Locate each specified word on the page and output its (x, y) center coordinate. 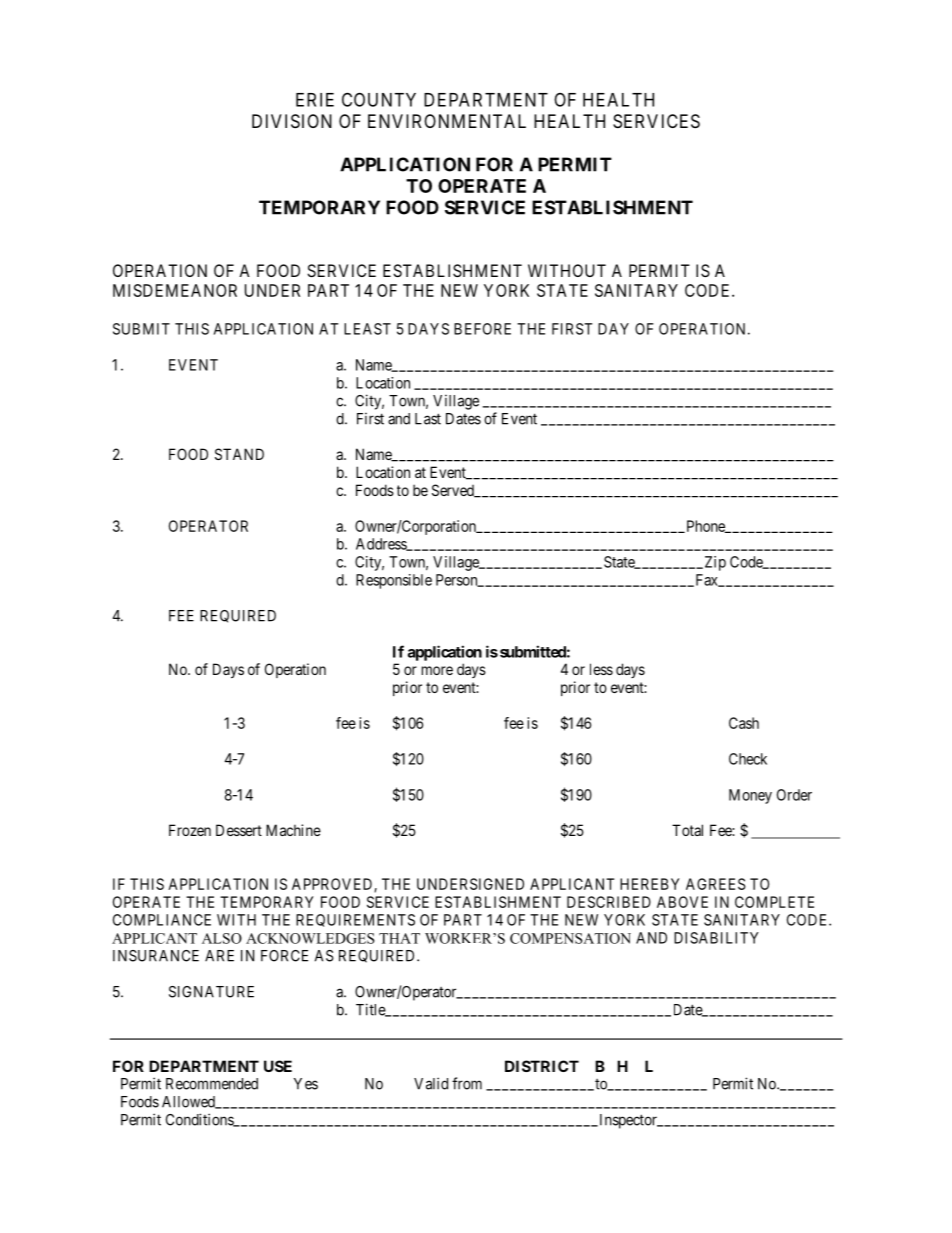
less (601, 669)
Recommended (212, 1084)
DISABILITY (716, 938)
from (467, 1083)
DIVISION (292, 121)
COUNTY (379, 99)
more (437, 670)
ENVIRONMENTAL (447, 121)
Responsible (394, 581)
